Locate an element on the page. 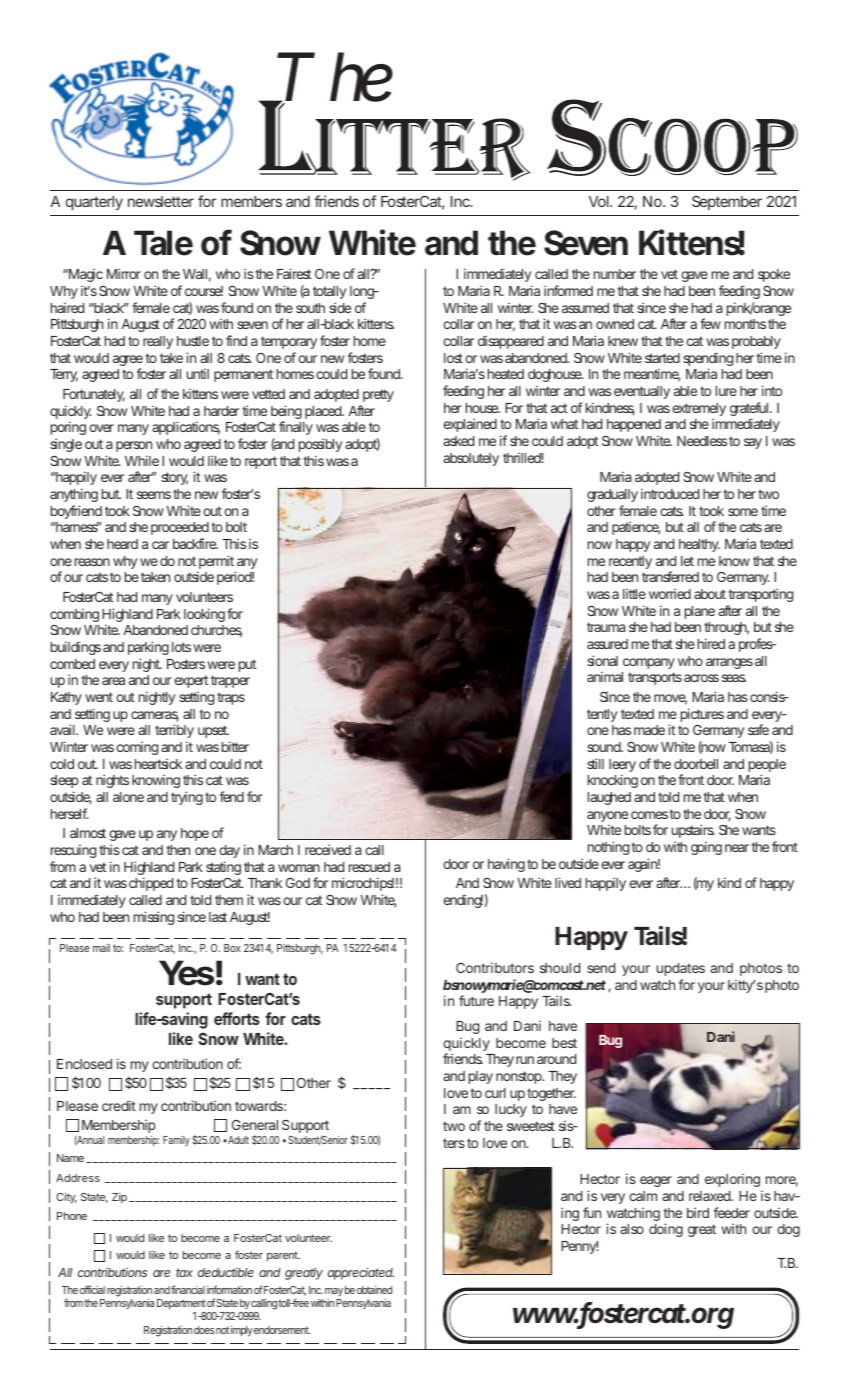 Image resolution: width=849 pixels, height=1400 pixels. made is located at coordinates (649, 730).
